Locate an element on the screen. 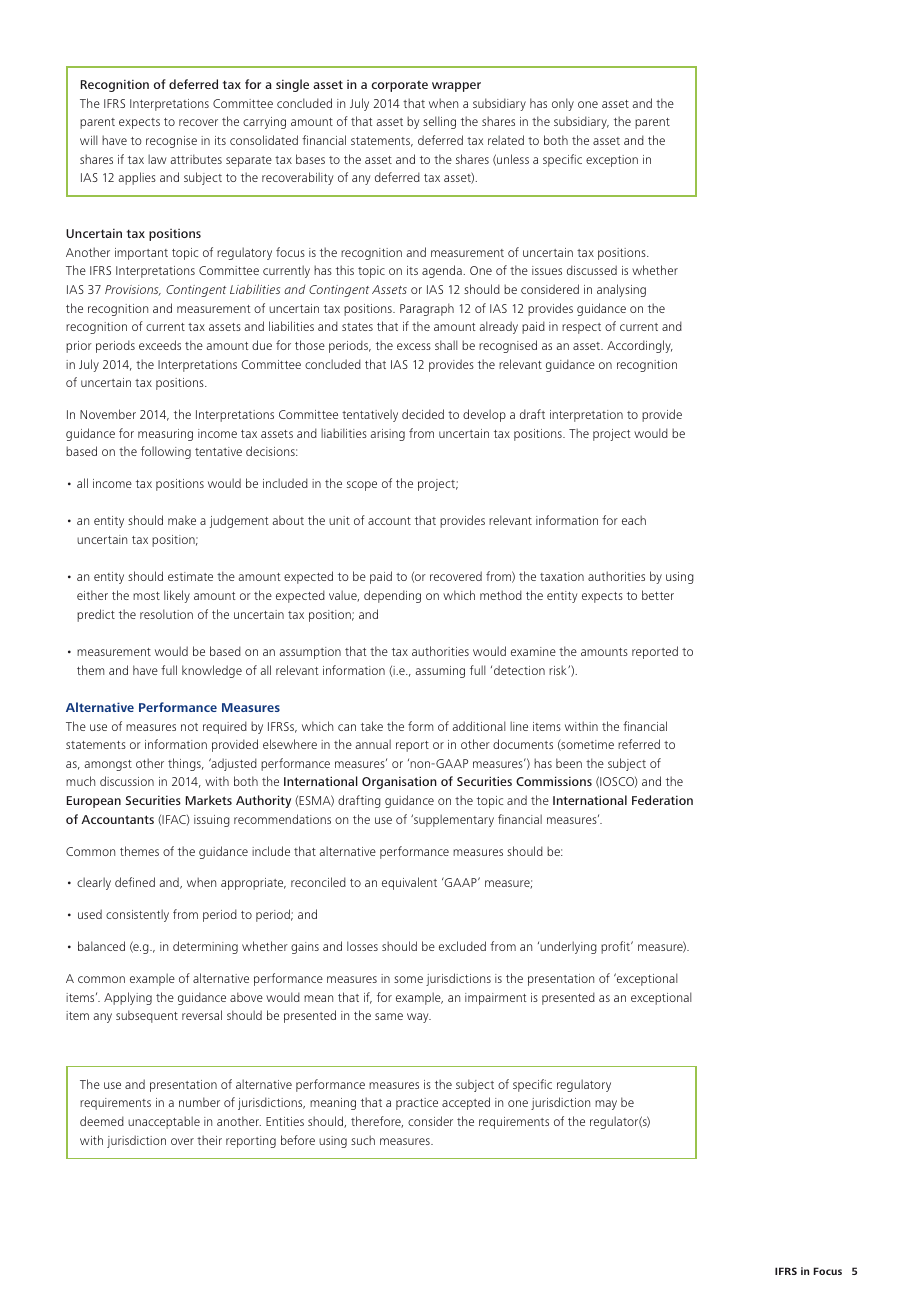  may is located at coordinates (606, 1105).
